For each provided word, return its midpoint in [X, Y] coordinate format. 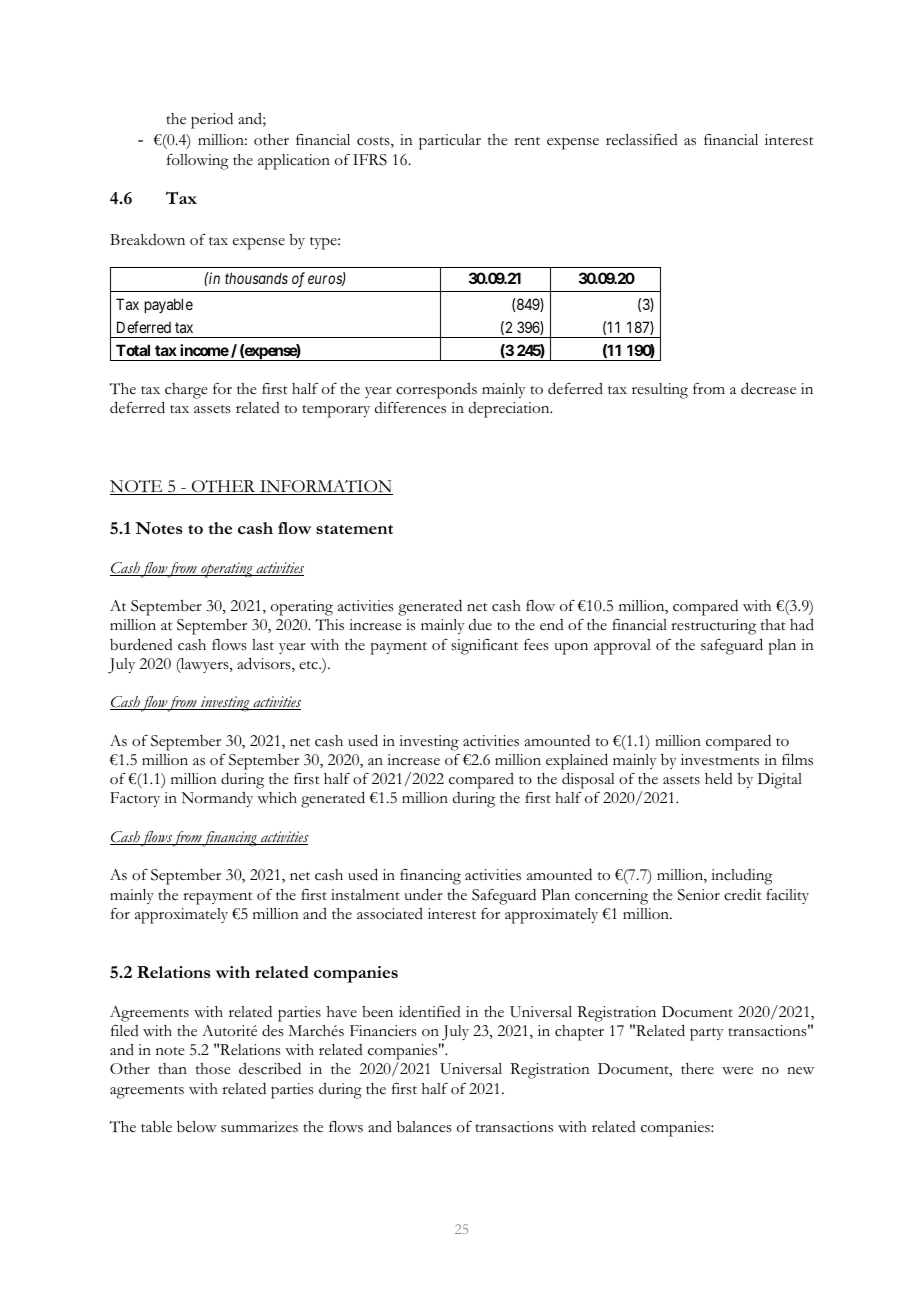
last [263, 645]
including [742, 877]
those [213, 1069]
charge [186, 391]
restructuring [713, 627]
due [480, 624]
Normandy [217, 799]
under [423, 894]
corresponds [436, 391]
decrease [768, 388]
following [198, 162]
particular [450, 142]
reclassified [642, 140]
